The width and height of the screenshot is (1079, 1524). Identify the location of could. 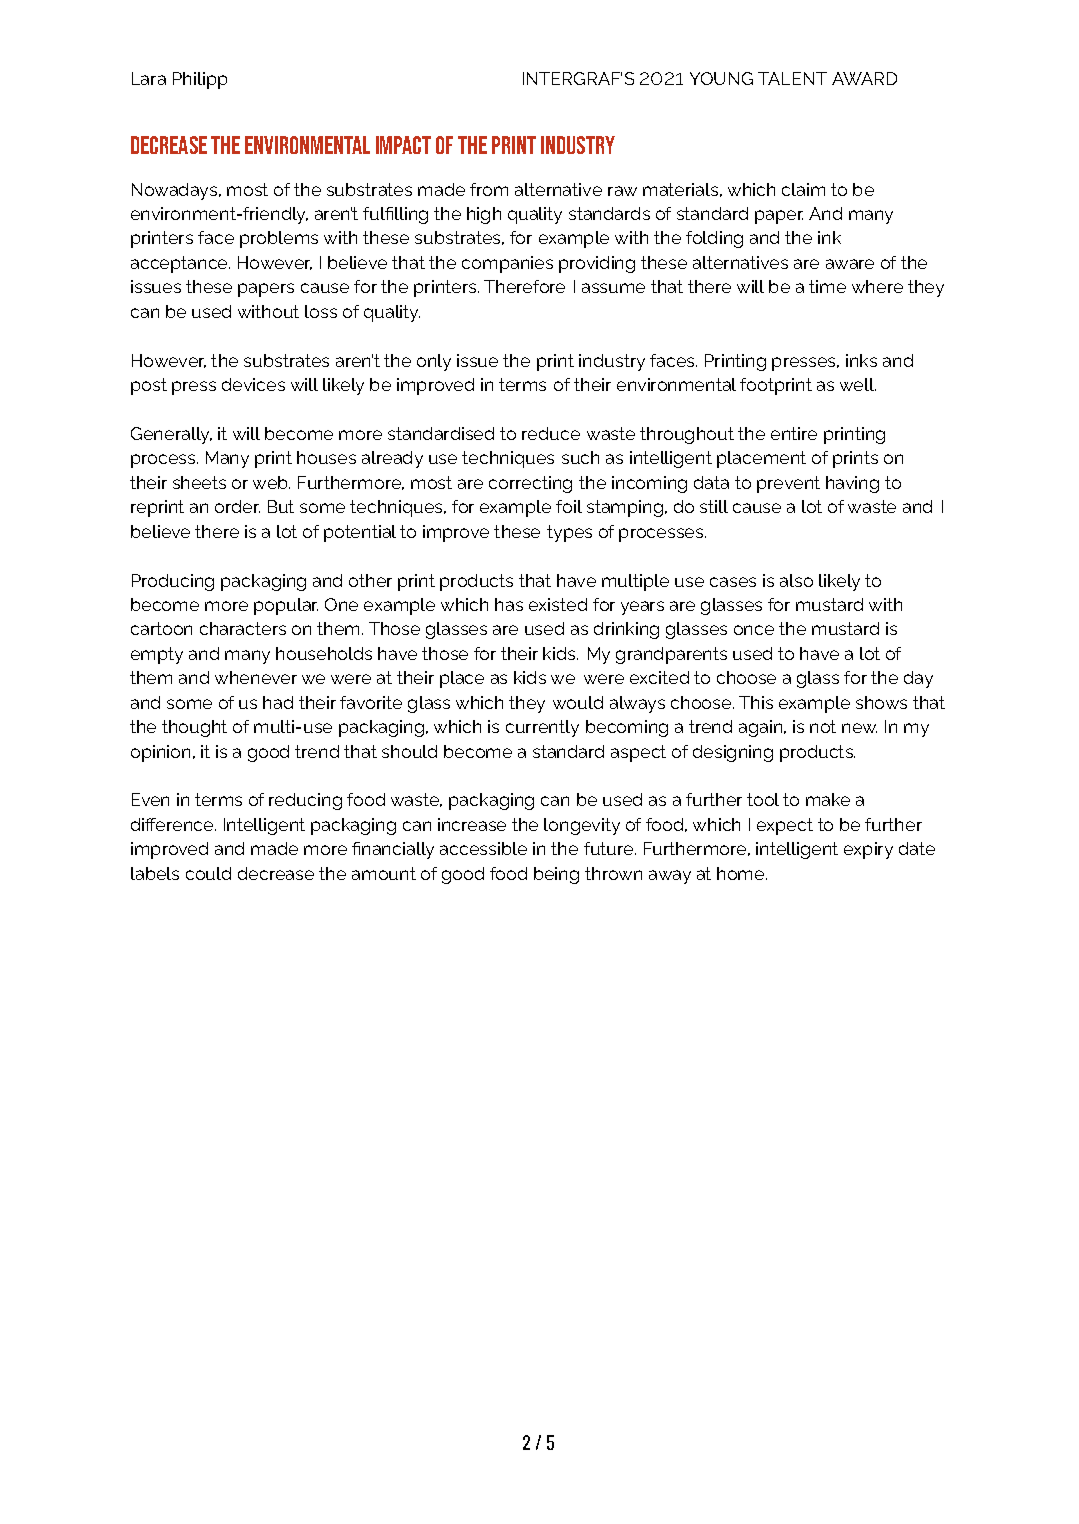
(208, 873).
